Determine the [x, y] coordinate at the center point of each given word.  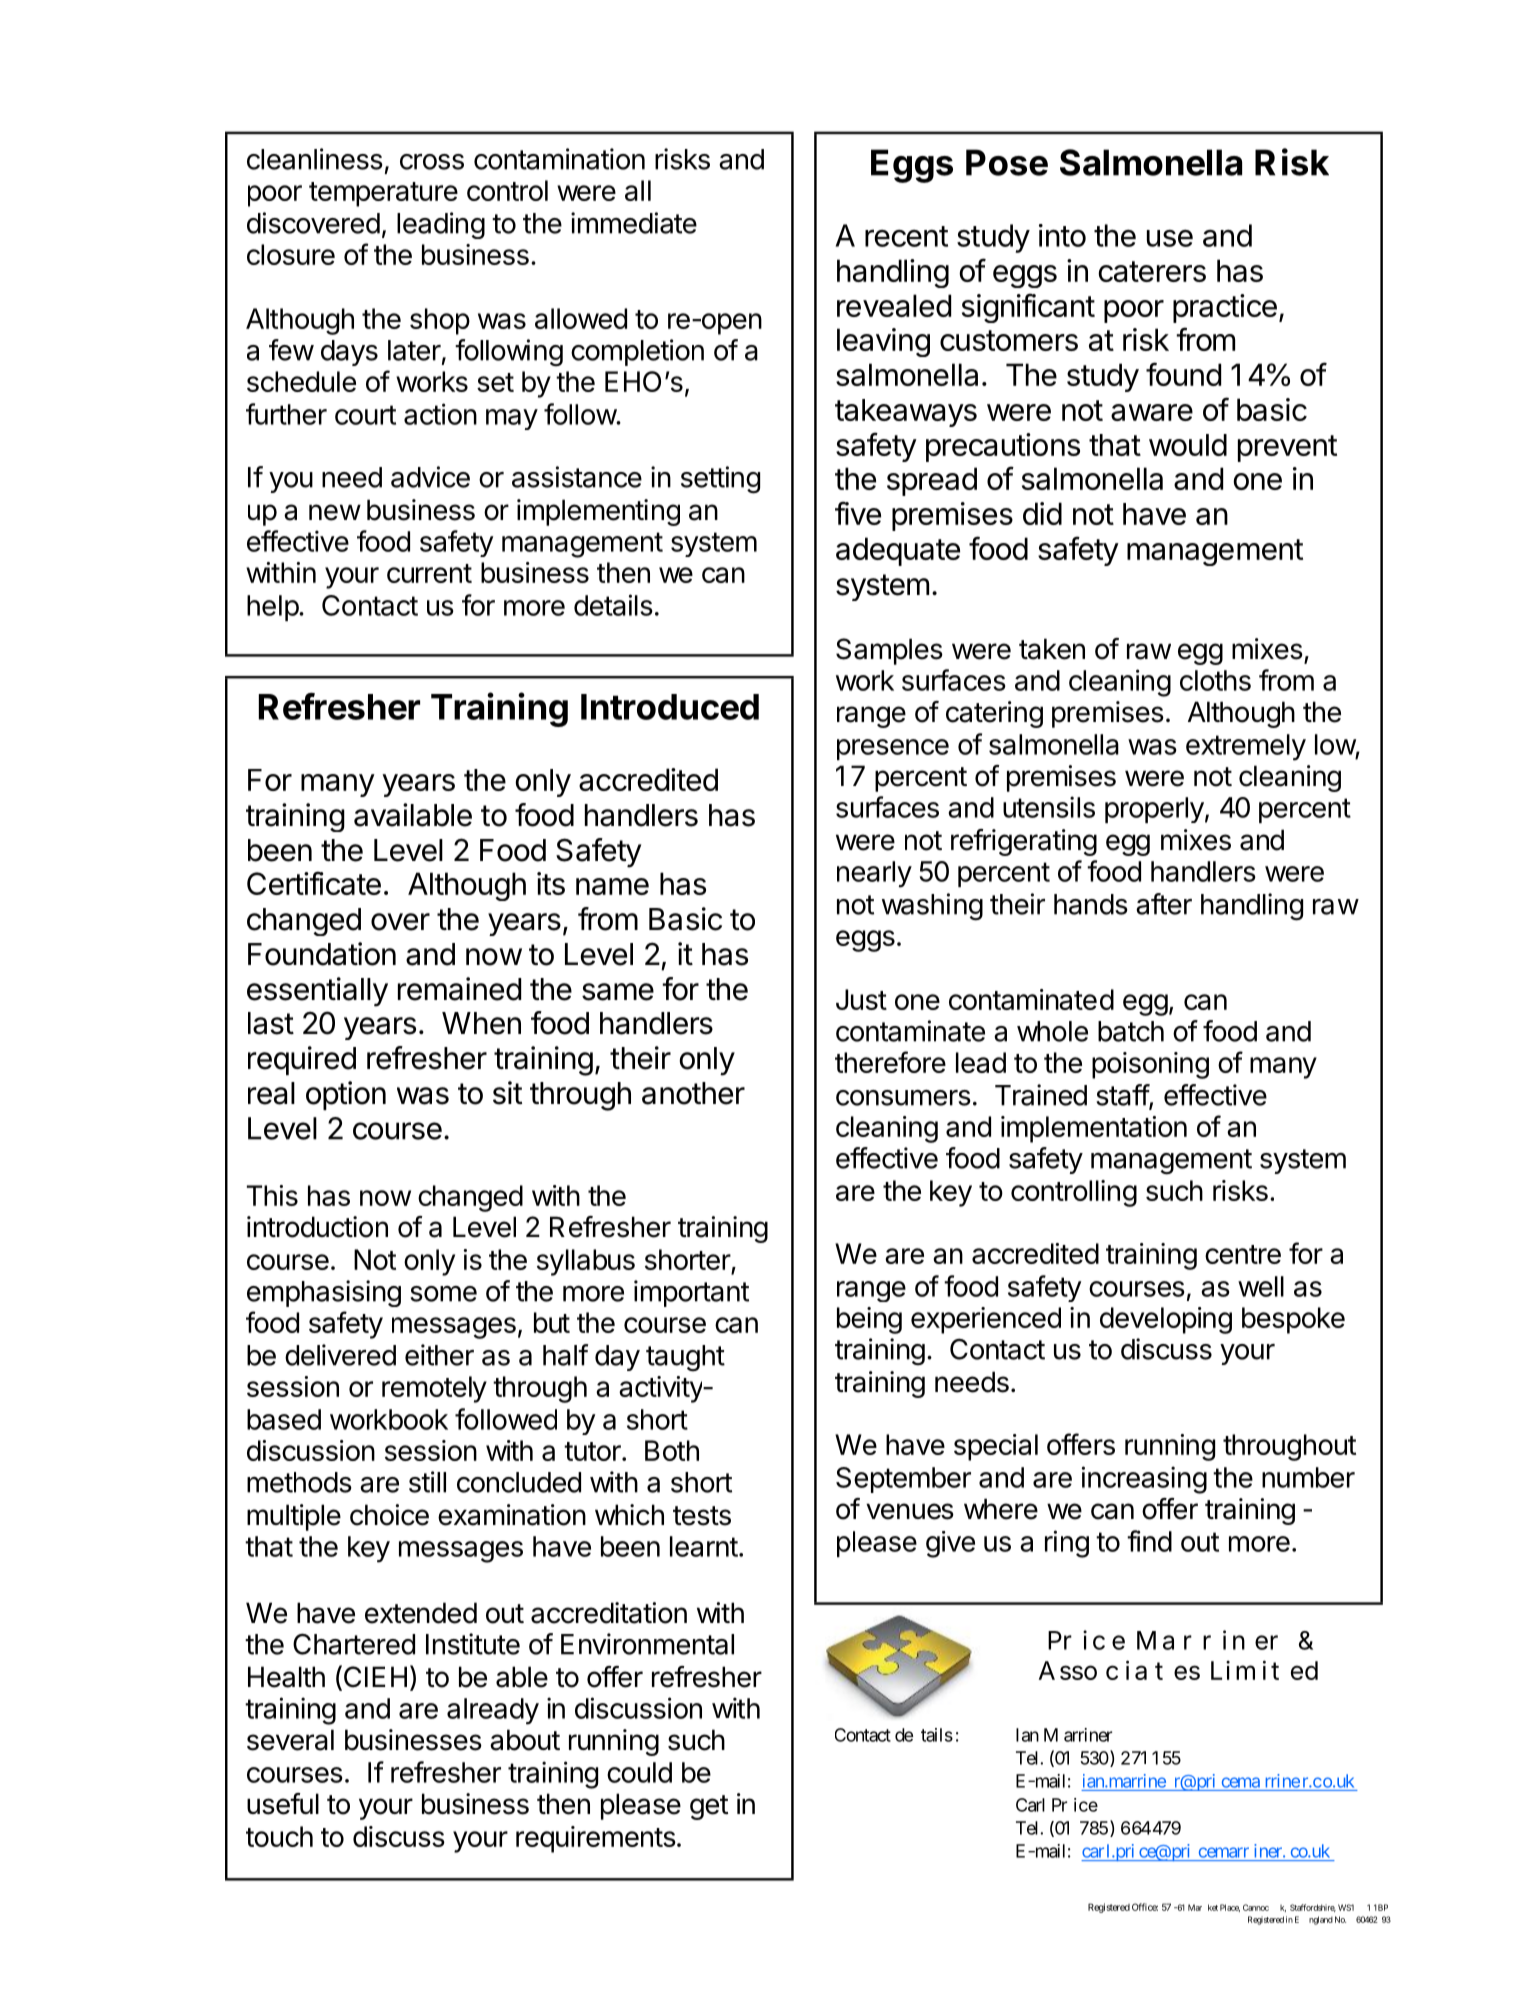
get [709, 1807]
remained [459, 989]
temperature [383, 194]
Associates [1119, 1670]
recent [906, 236]
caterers [1152, 271]
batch [1131, 1031]
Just [861, 999]
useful [283, 1804]
